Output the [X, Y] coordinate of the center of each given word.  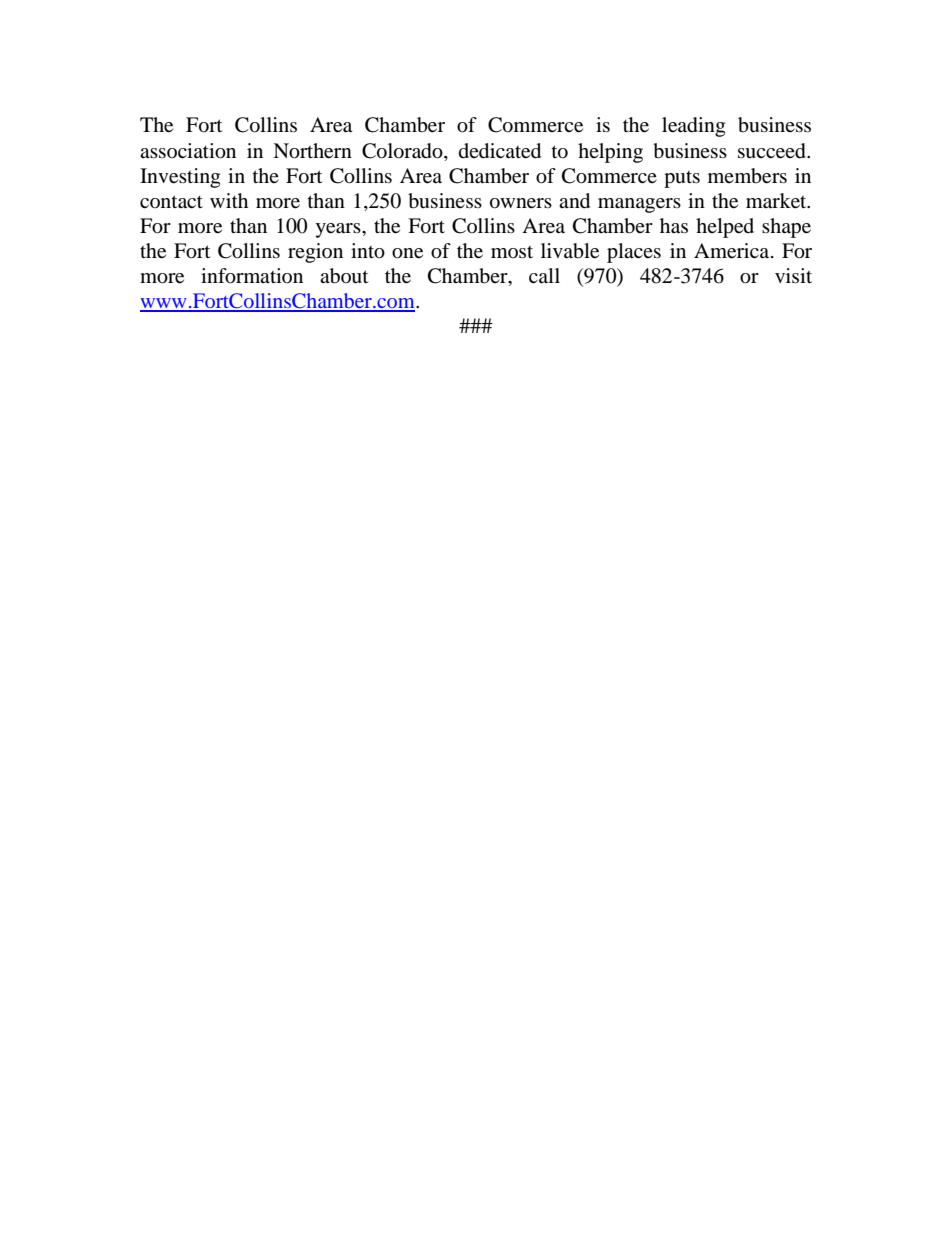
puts [682, 179]
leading [693, 127]
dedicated [500, 151]
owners [521, 203]
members [747, 176]
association [188, 151]
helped [725, 228]
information [252, 276]
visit [793, 275]
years [339, 230]
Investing [180, 178]
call [544, 275]
